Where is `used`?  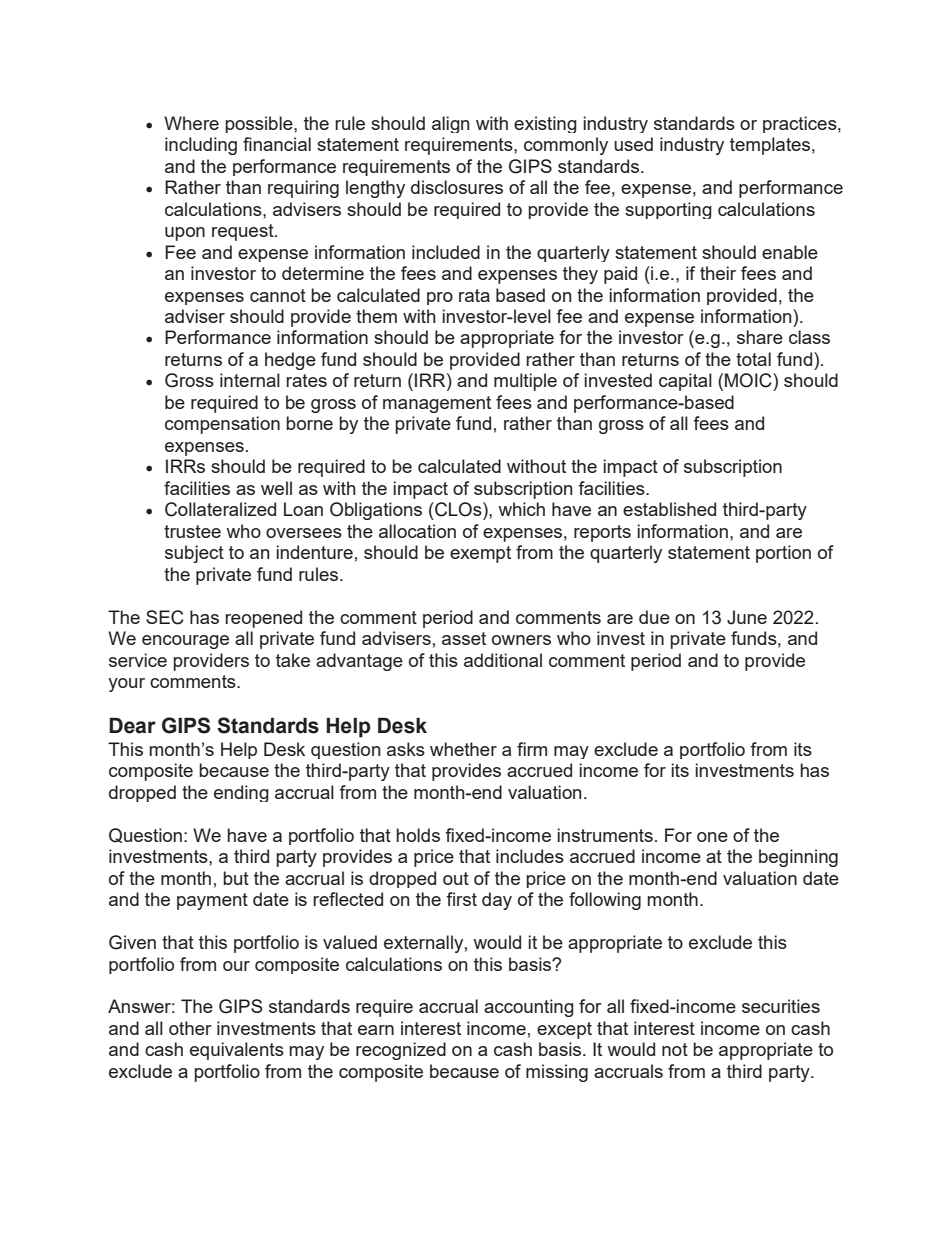 used is located at coordinates (633, 144).
